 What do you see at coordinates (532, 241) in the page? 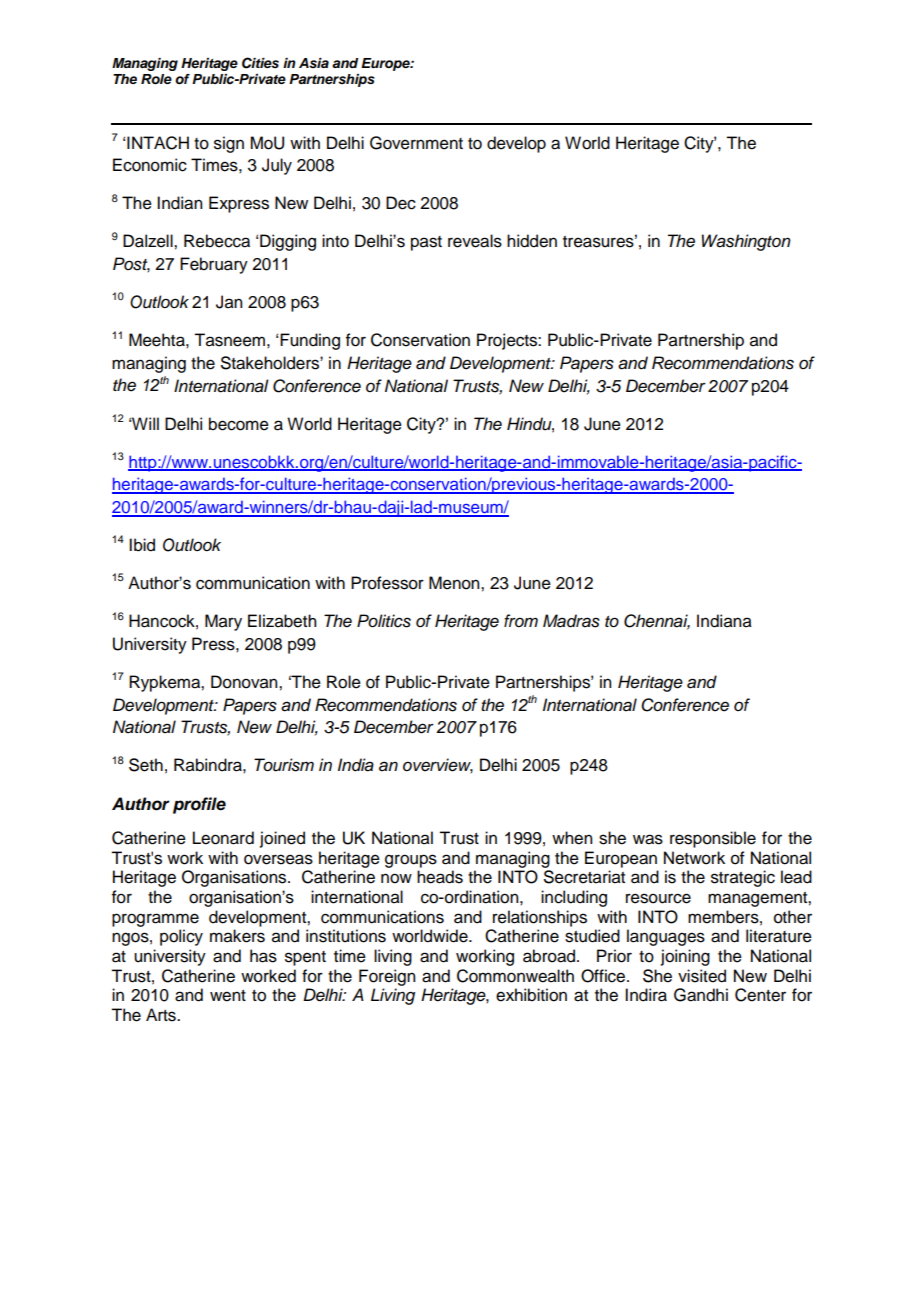
I see `hidden` at bounding box center [532, 241].
